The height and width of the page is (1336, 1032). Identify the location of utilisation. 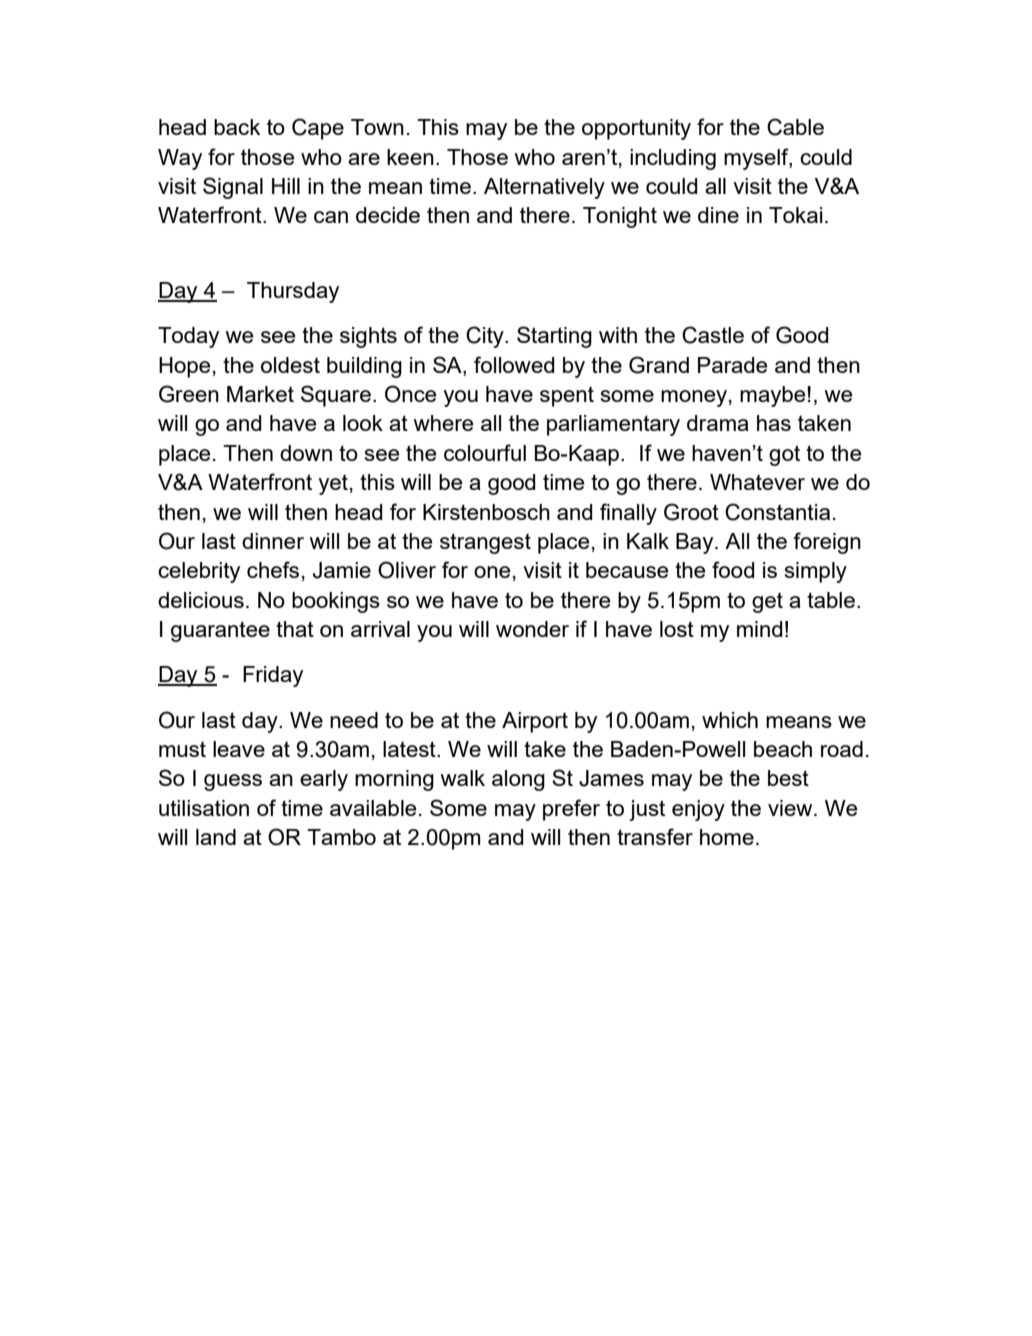
(204, 808).
